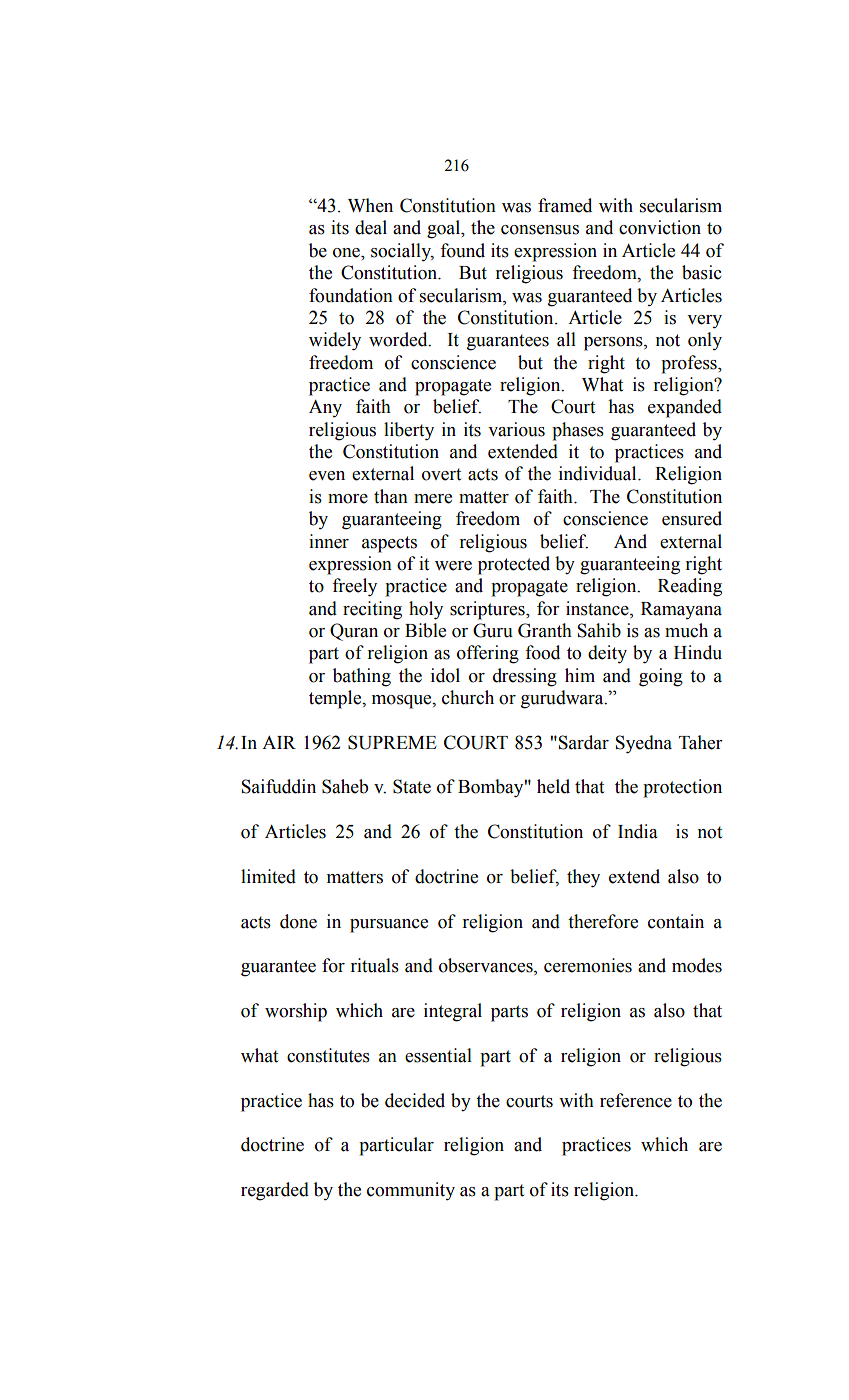 This screenshot has height=1400, width=849. I want to click on going, so click(661, 677).
